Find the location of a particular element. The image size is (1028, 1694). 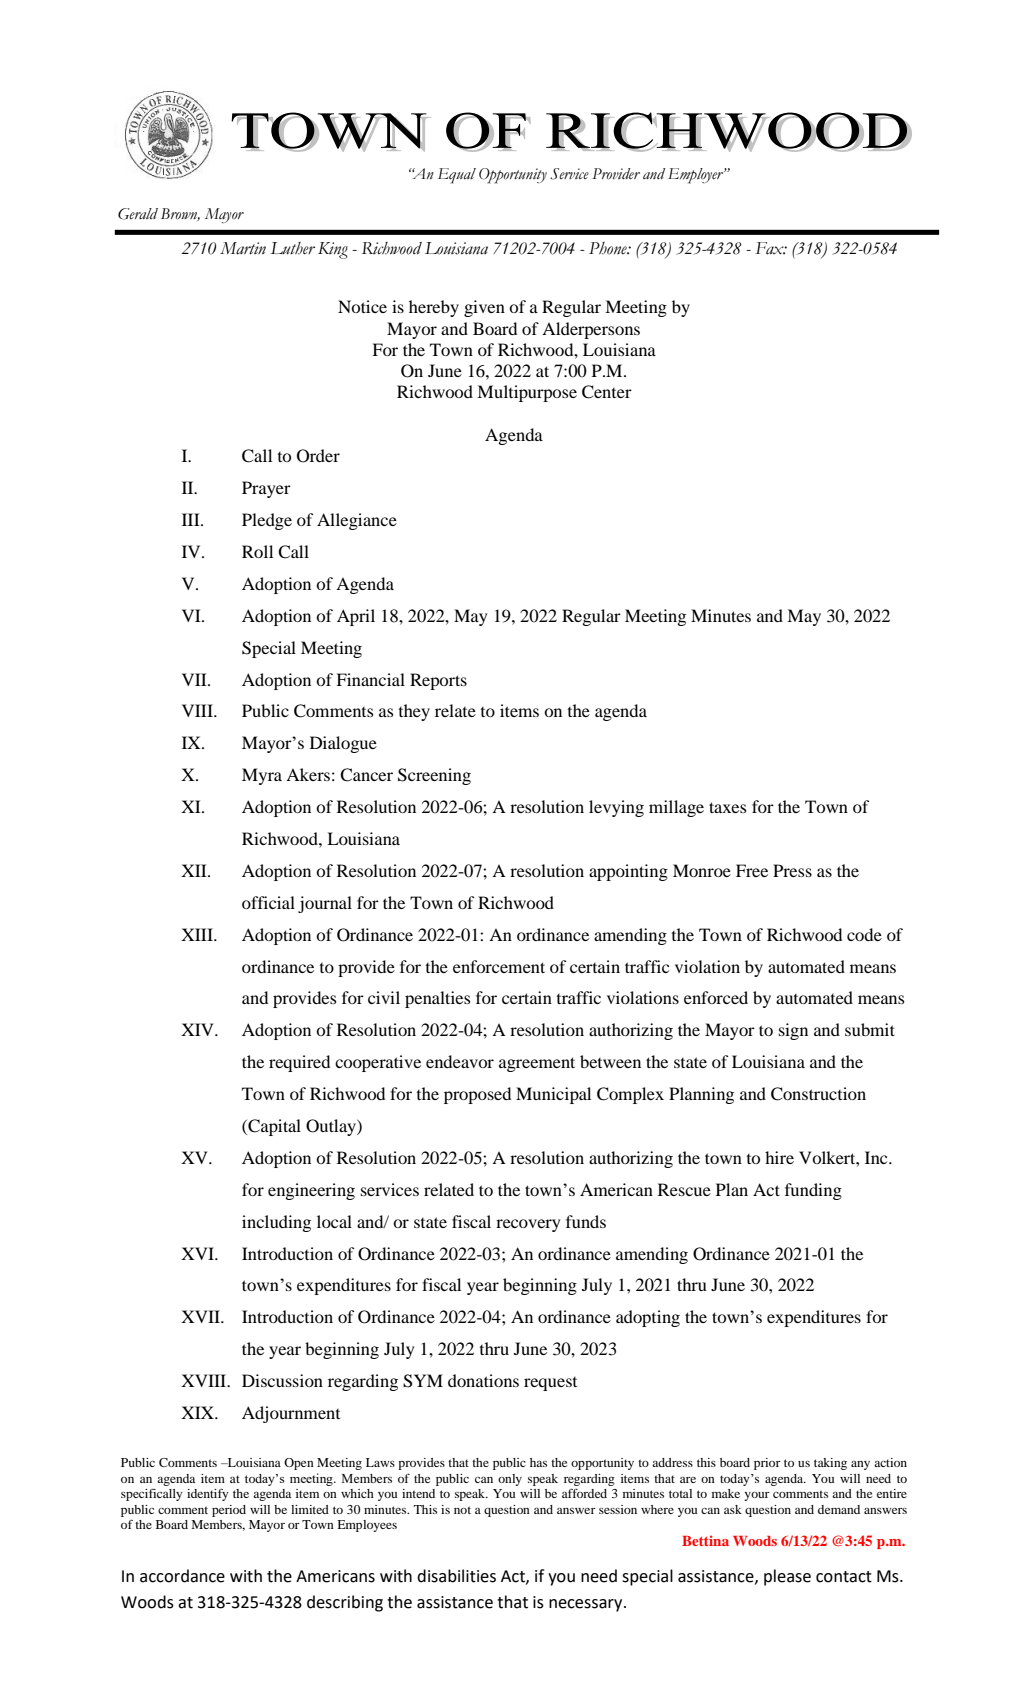

Multipurpose is located at coordinates (527, 393).
